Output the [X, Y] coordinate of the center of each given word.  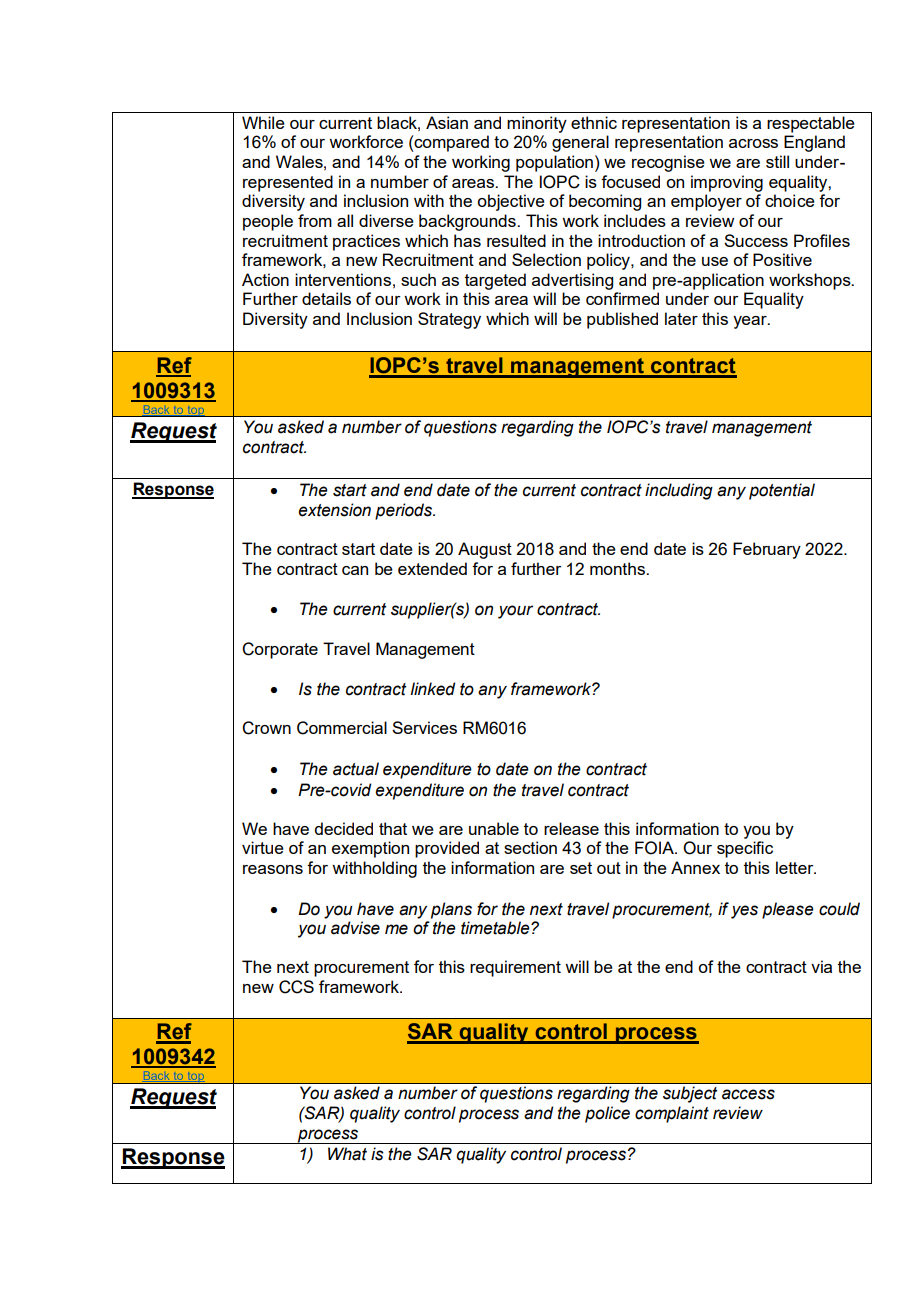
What [347, 1154]
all [345, 220]
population [554, 163]
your [515, 612]
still [777, 161]
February [767, 550]
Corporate [280, 650]
